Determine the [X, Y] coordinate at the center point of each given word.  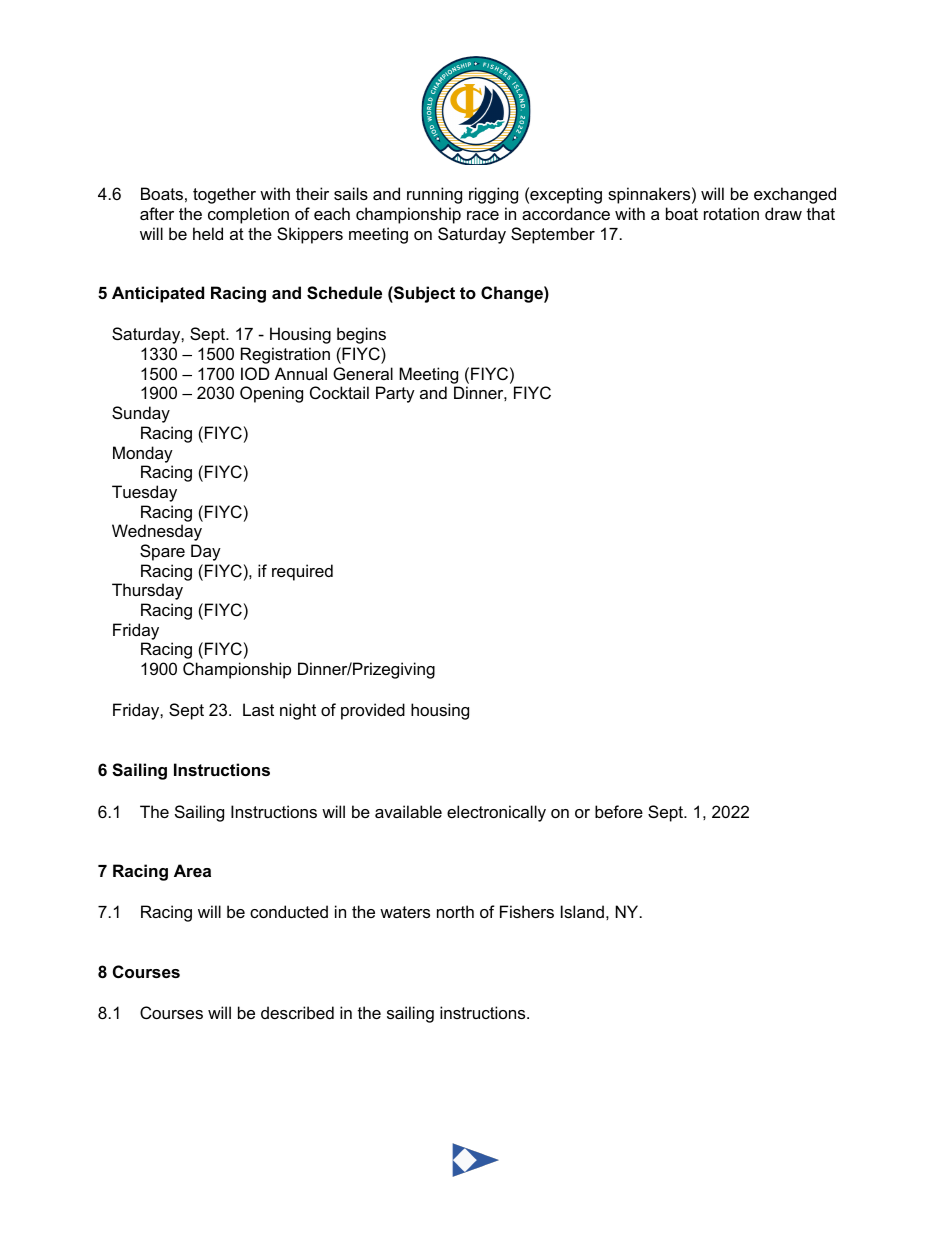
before [619, 811]
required [302, 572]
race [483, 215]
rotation [731, 213]
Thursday [147, 591]
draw [783, 213]
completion [248, 215]
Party [395, 394]
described [297, 1012]
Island [582, 911]
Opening [271, 394]
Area [192, 870]
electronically [496, 813]
